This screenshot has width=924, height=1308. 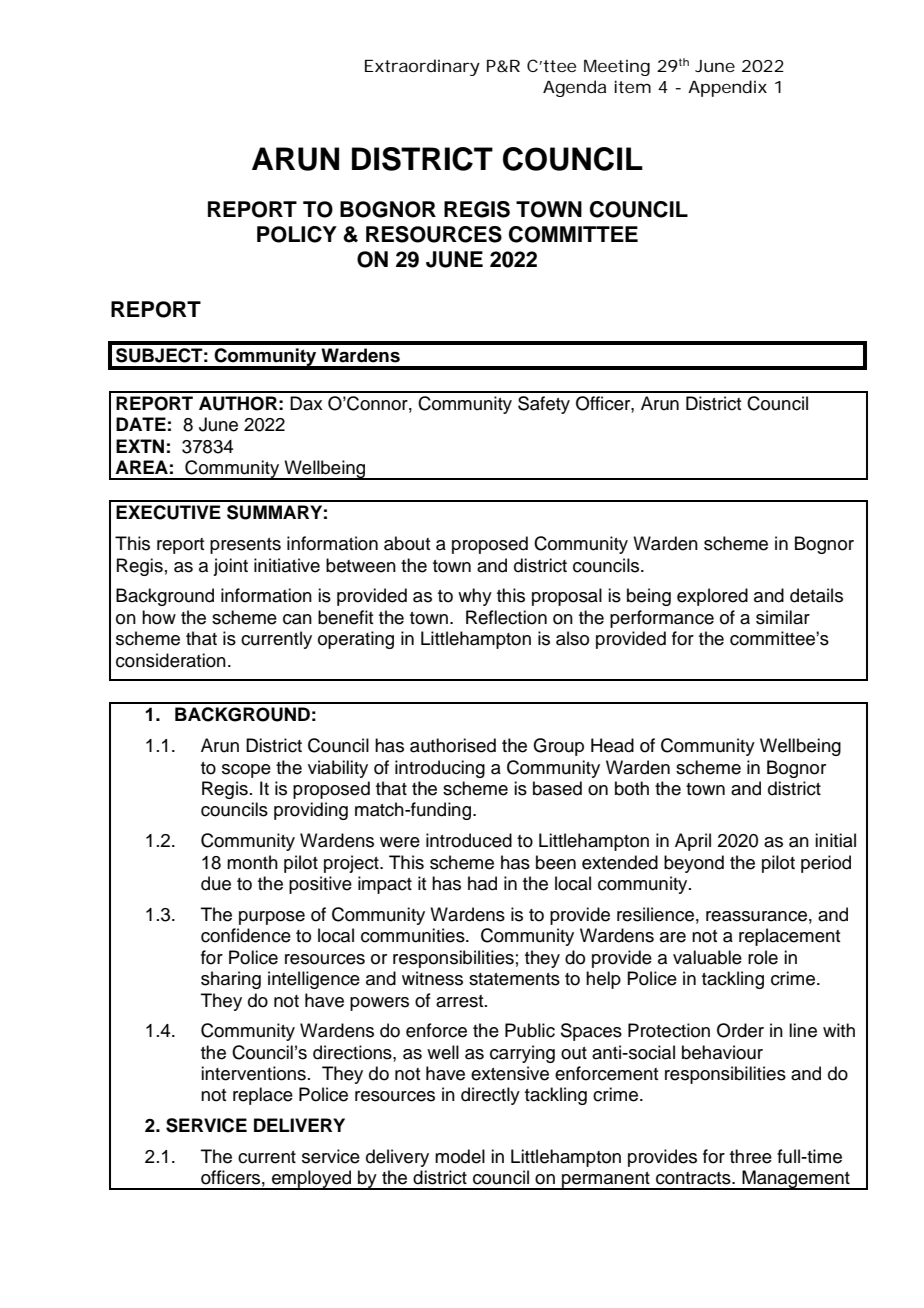 I want to click on similar, so click(x=783, y=617).
